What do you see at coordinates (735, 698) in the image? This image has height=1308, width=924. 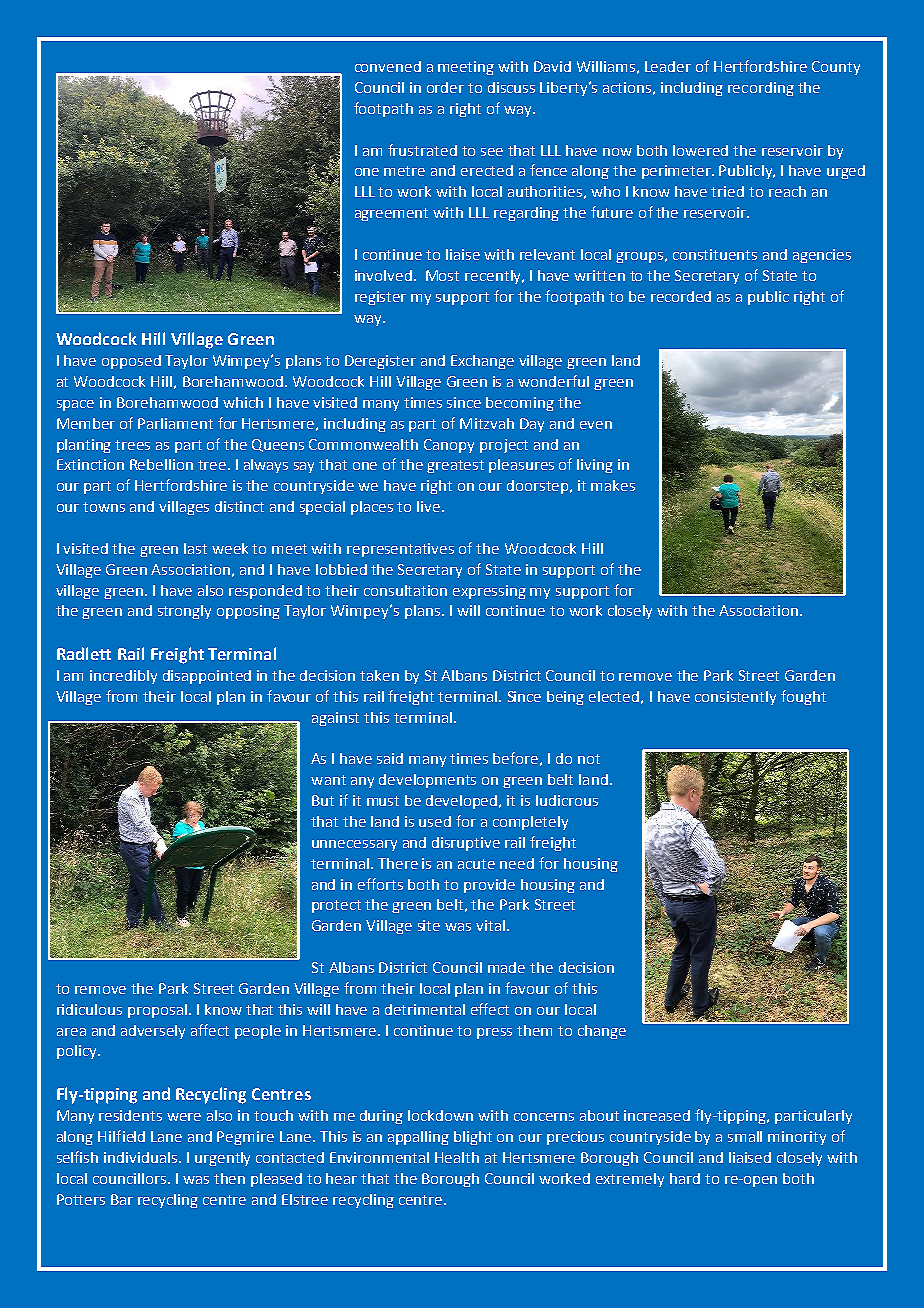 I see `consistently` at bounding box center [735, 698].
